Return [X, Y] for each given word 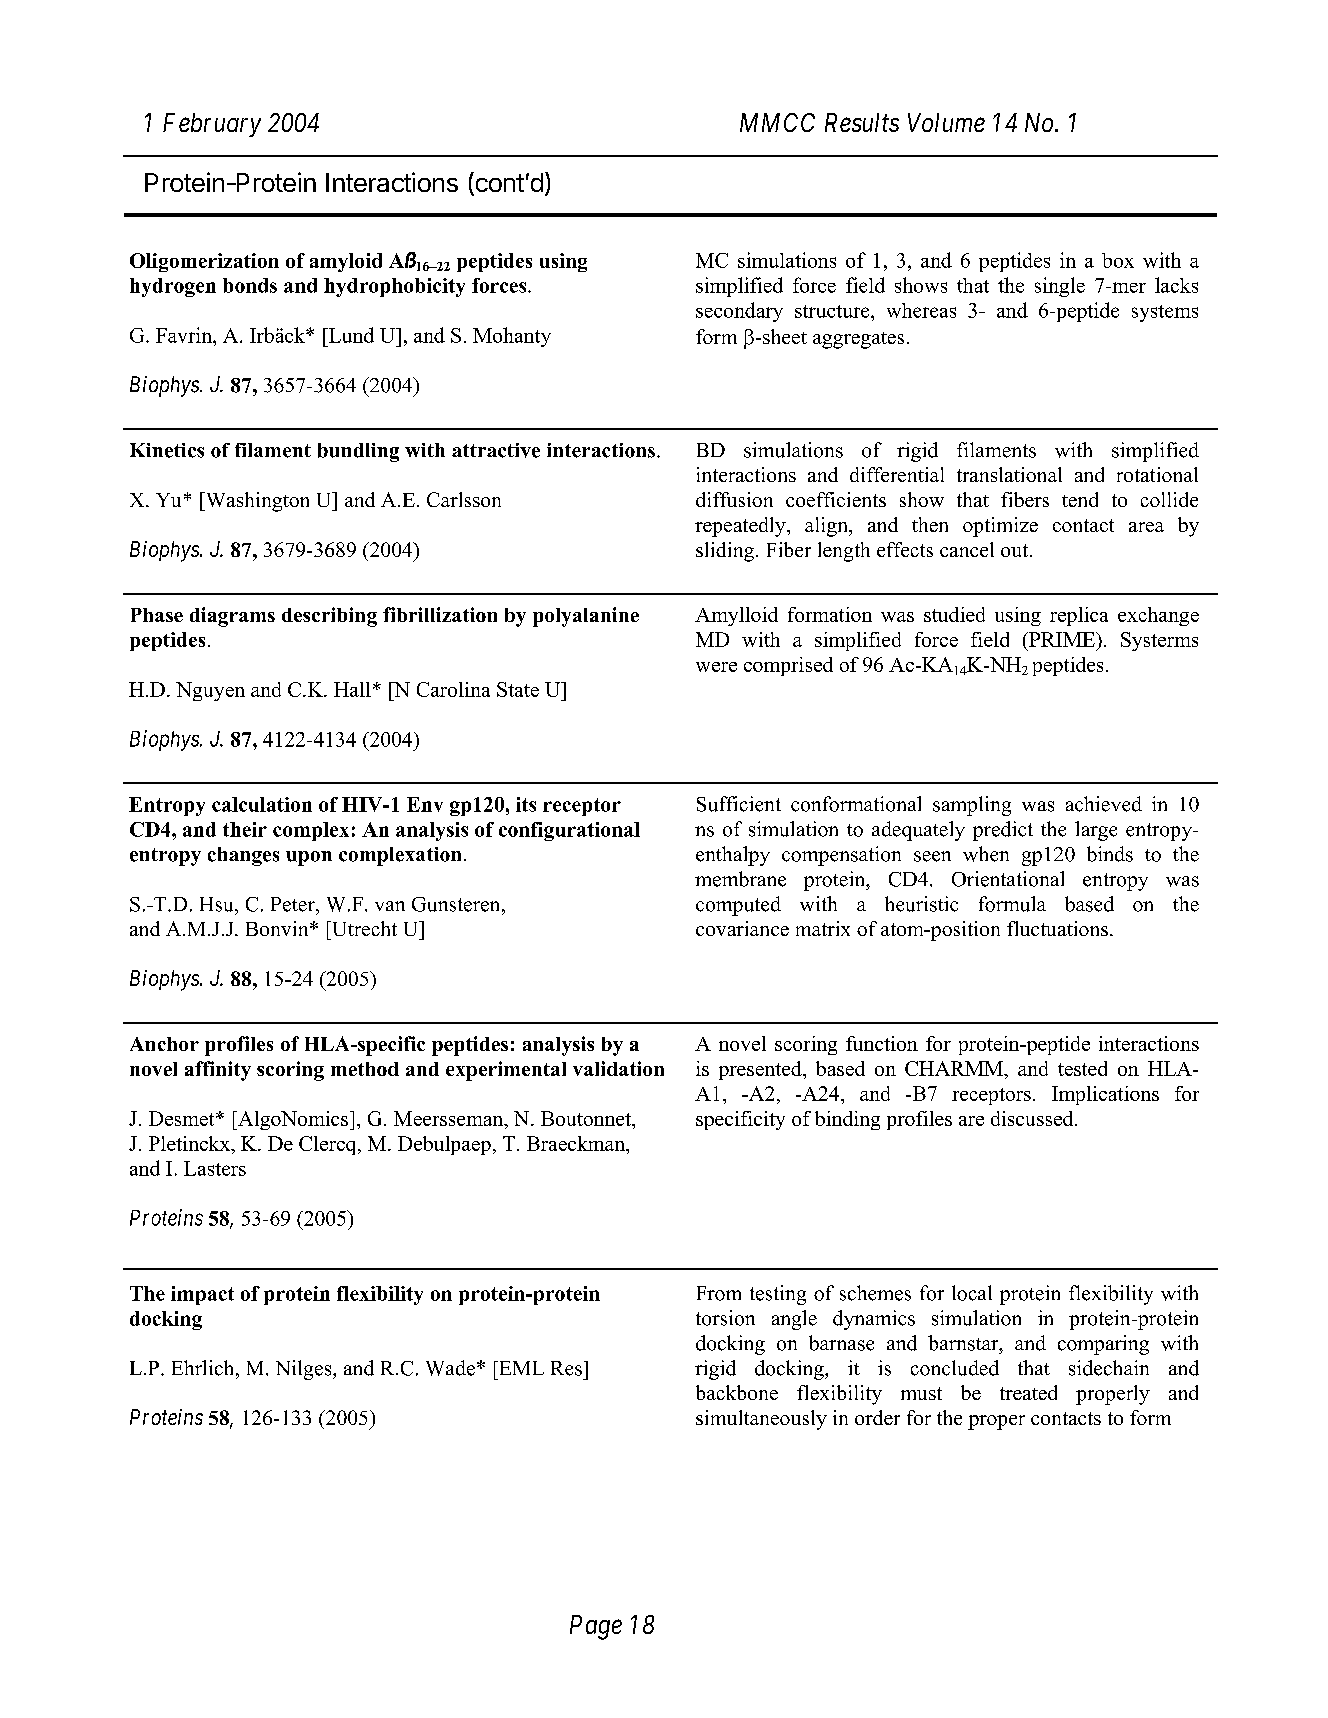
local [972, 1293]
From [719, 1293]
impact [202, 1295]
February [212, 125]
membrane [740, 879]
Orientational [1008, 879]
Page [596, 1627]
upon [309, 858]
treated [1028, 1392]
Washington [256, 502]
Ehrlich [204, 1368]
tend [1080, 499]
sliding [726, 552]
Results [862, 122]
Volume [946, 122]
